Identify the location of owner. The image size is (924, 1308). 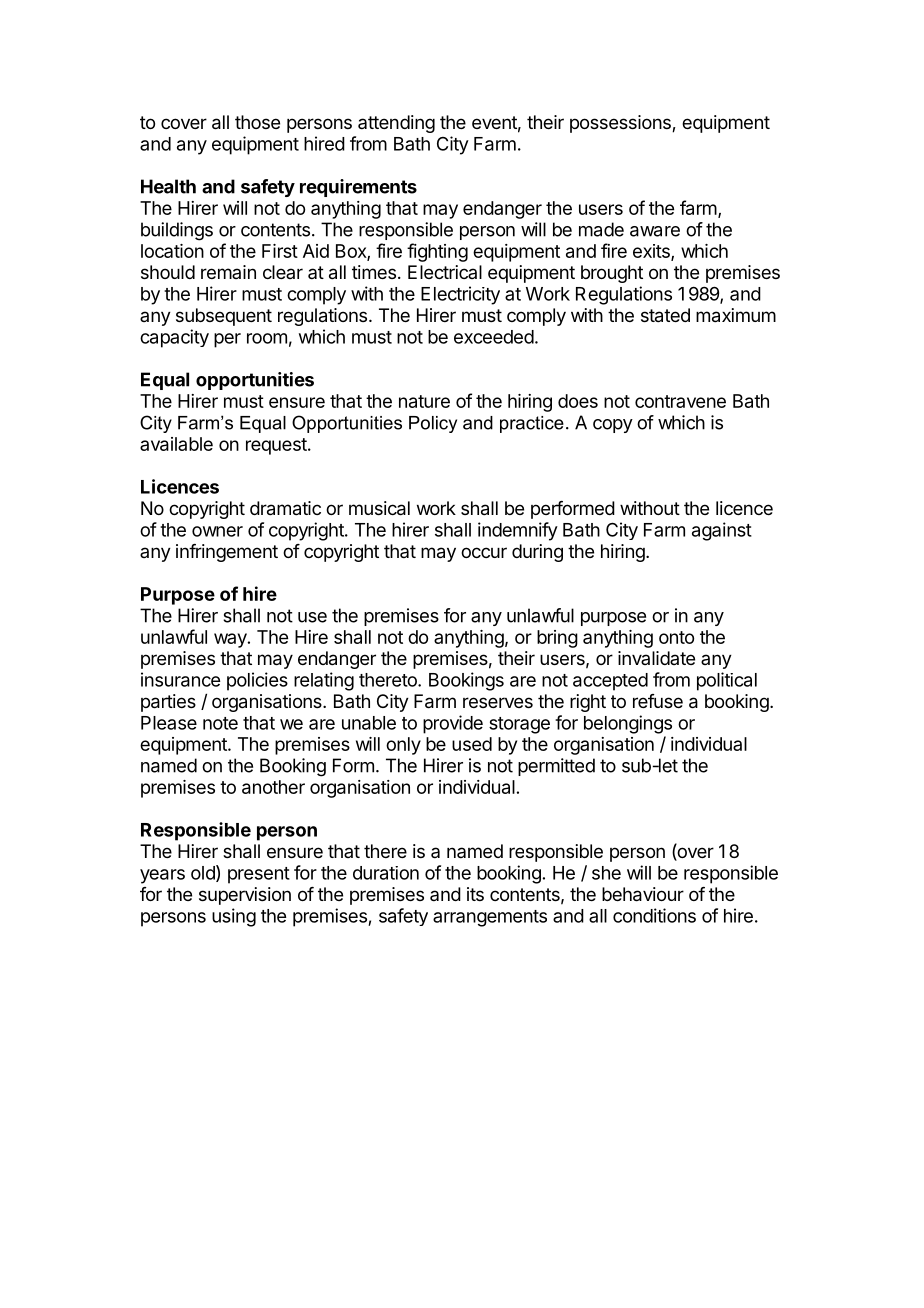
(217, 531).
